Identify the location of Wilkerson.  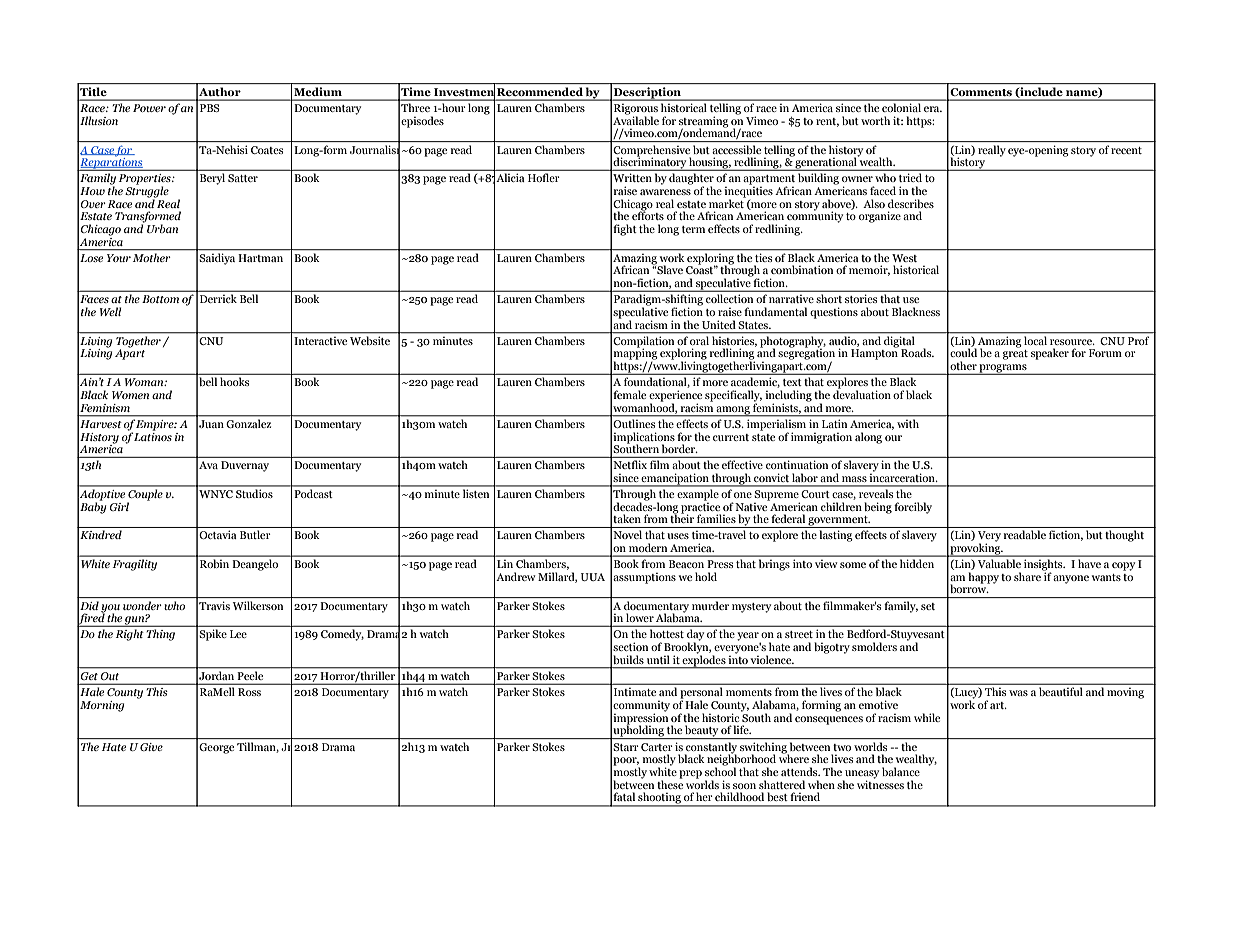
(258, 605).
